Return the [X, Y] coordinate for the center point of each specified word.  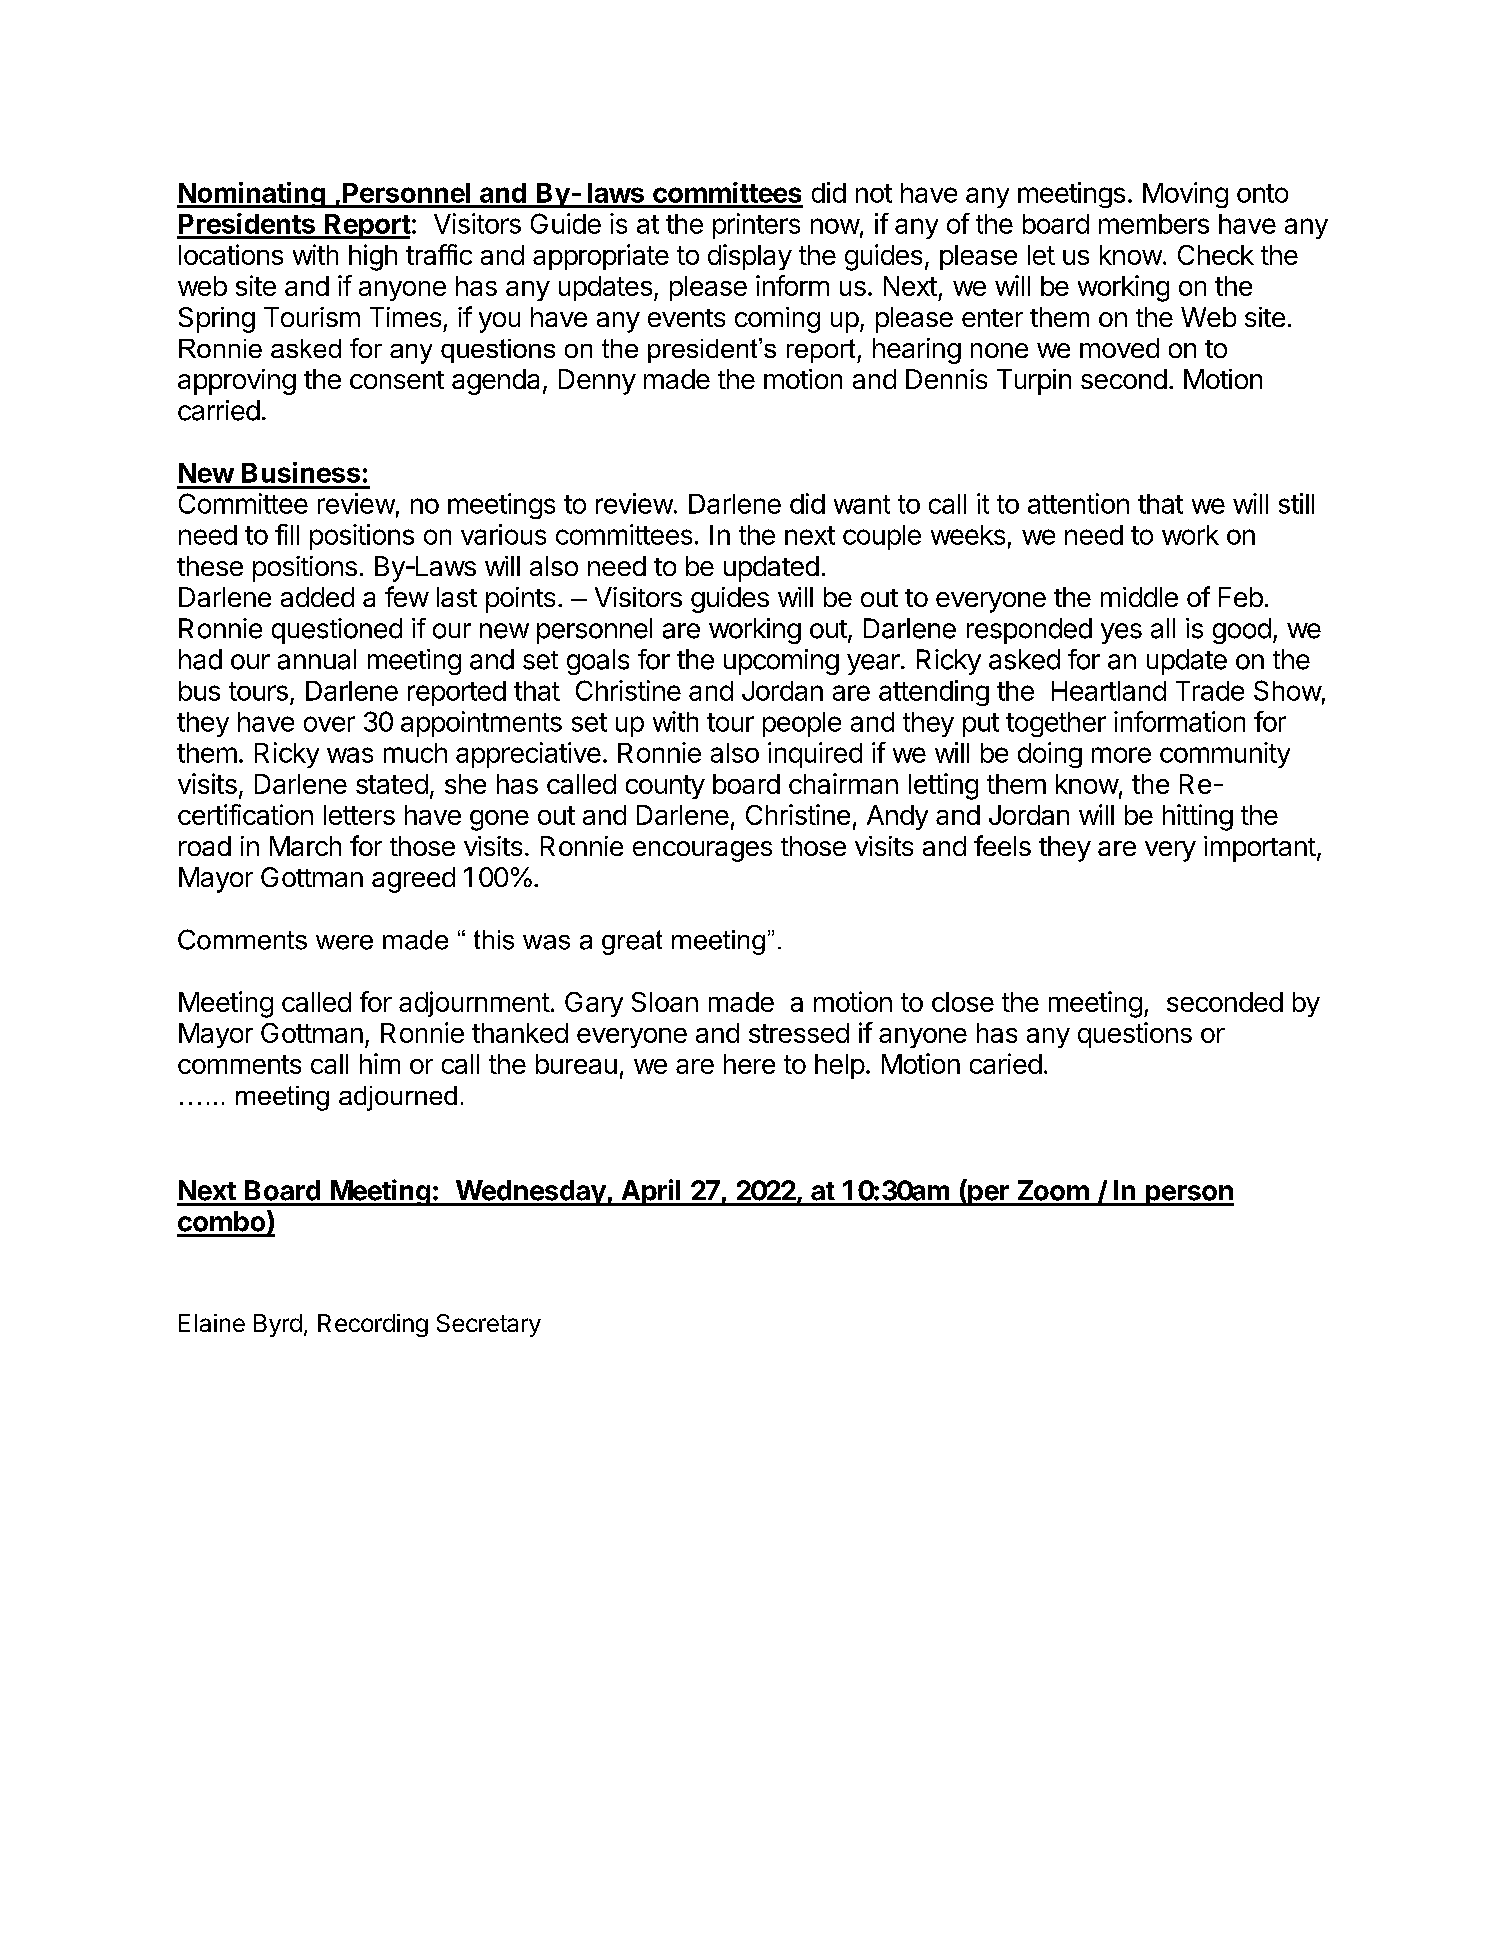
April [651, 1192]
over [329, 724]
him [380, 1063]
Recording [373, 1325]
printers [756, 226]
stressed [799, 1033]
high [373, 257]
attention [1078, 503]
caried [1006, 1063]
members [1154, 224]
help [840, 1066]
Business [301, 472]
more [1121, 755]
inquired [815, 755]
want [862, 504]
